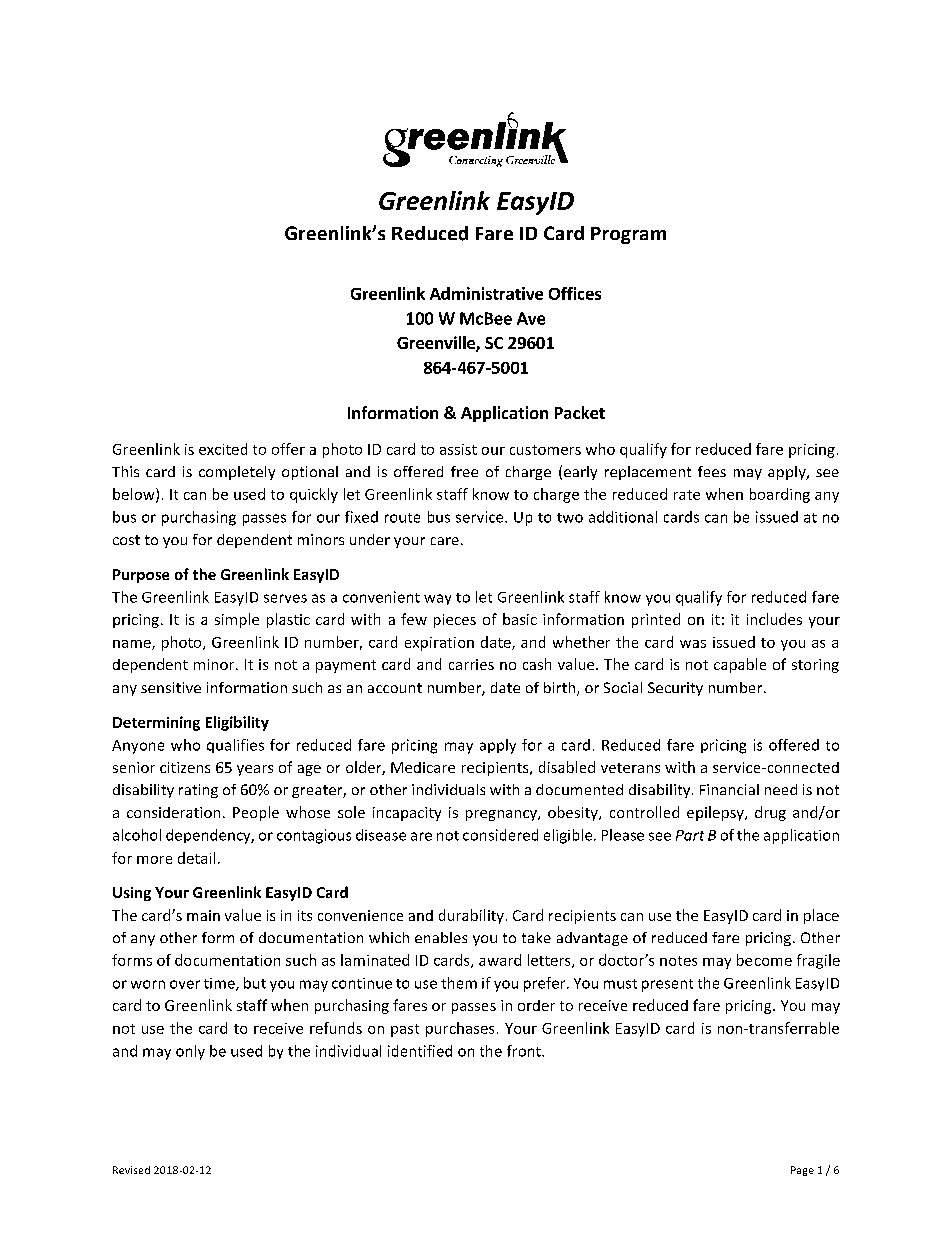 This screenshot has height=1233, width=952. I want to click on capable, so click(740, 665).
